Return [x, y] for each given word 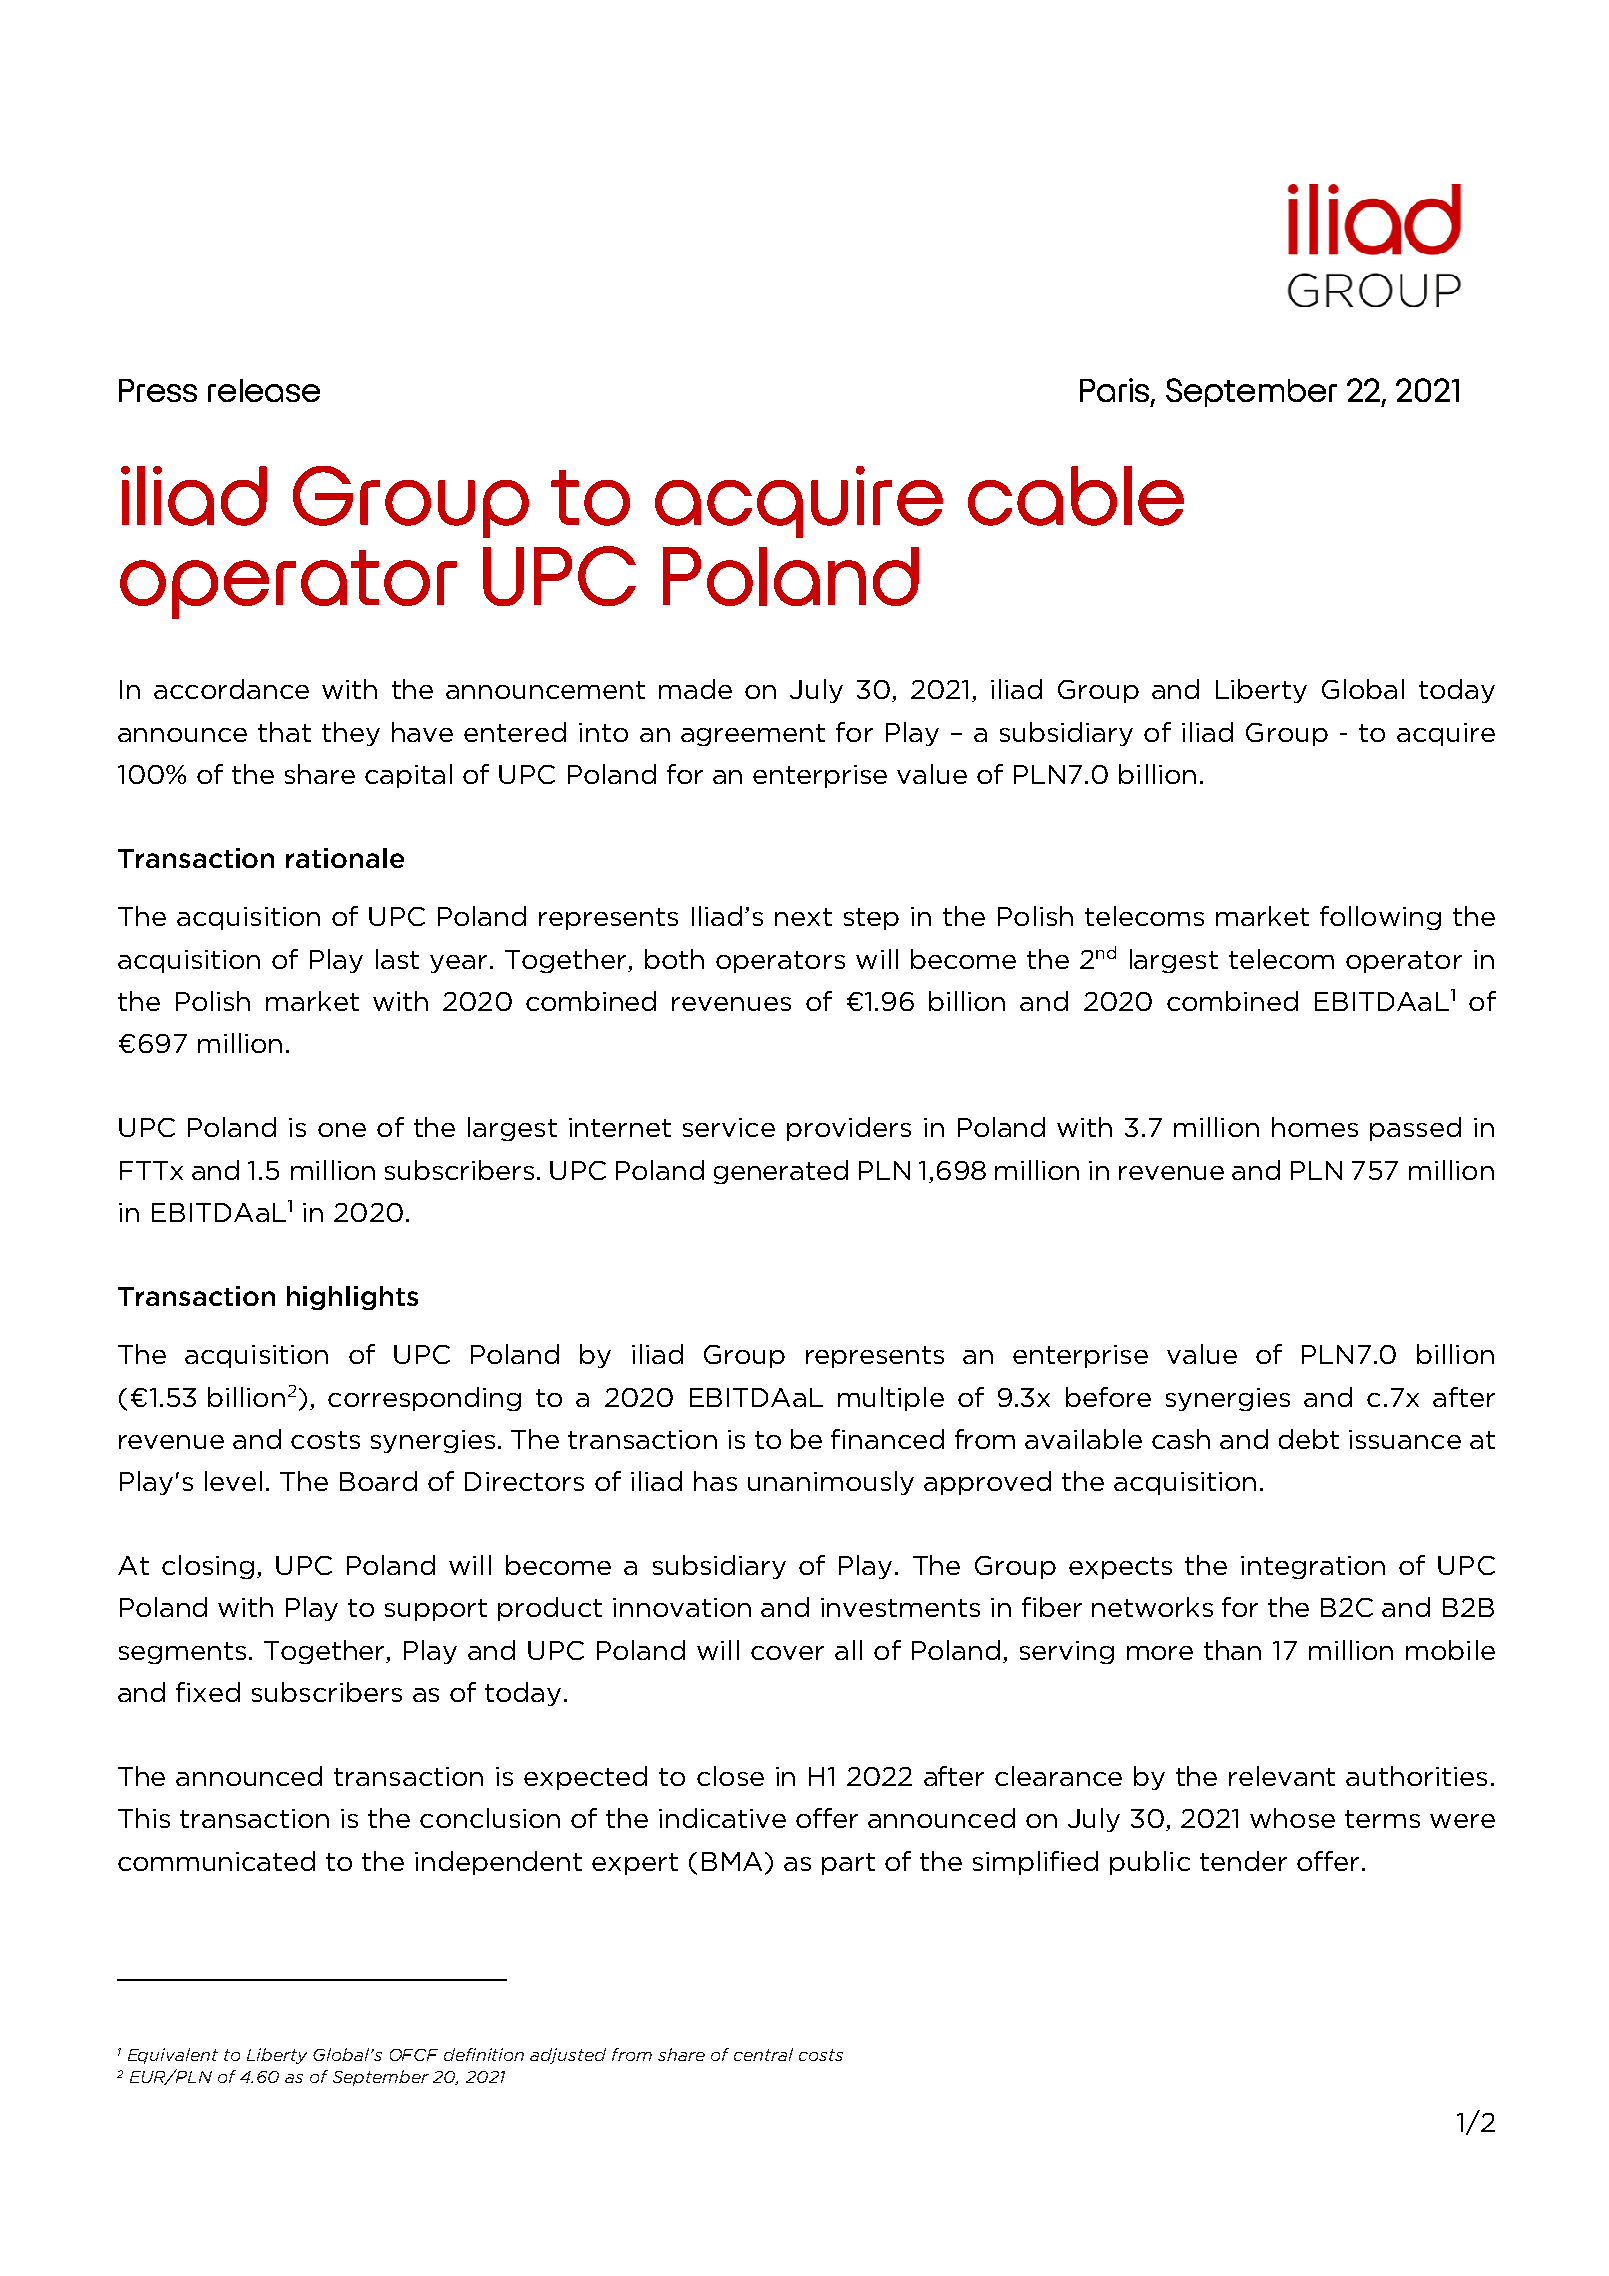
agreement [753, 735]
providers [849, 1129]
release [264, 390]
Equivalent [173, 2056]
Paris [1116, 391]
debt [1309, 1439]
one [342, 1130]
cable [1076, 496]
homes [1315, 1127]
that [284, 732]
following [1380, 918]
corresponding [424, 1399]
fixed [208, 1692]
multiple [891, 1399]
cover [787, 1653]
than [1232, 1650]
